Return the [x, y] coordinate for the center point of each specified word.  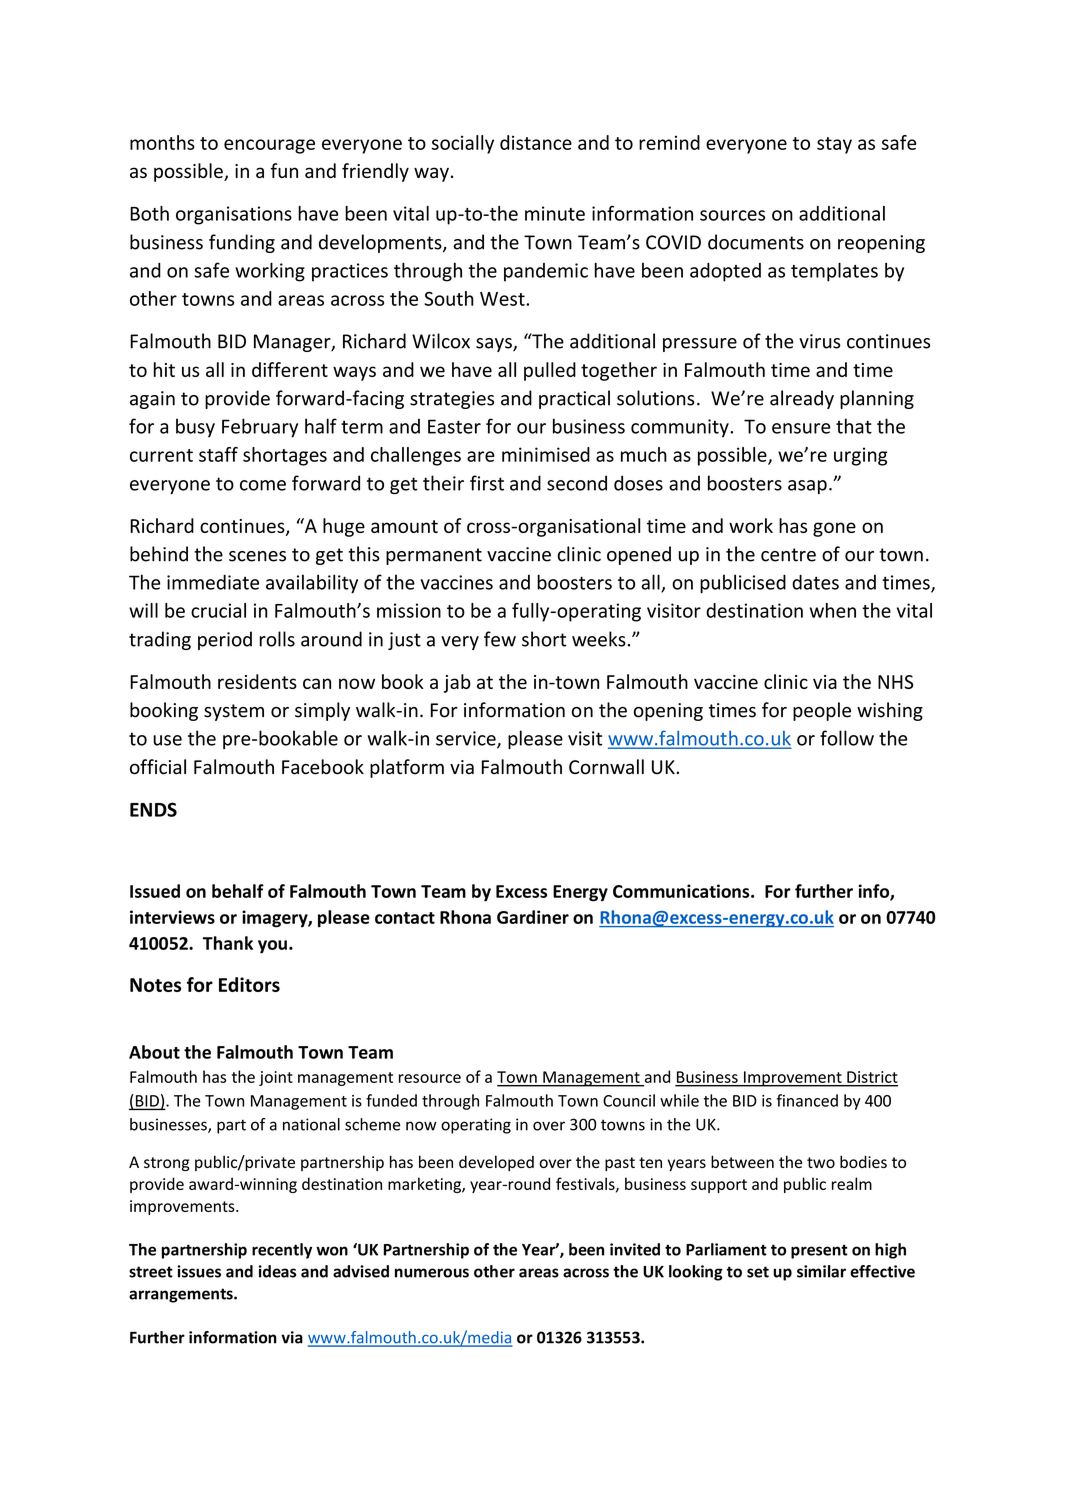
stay [834, 145]
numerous [432, 1273]
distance [536, 142]
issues [199, 1271]
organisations [234, 215]
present [819, 1251]
